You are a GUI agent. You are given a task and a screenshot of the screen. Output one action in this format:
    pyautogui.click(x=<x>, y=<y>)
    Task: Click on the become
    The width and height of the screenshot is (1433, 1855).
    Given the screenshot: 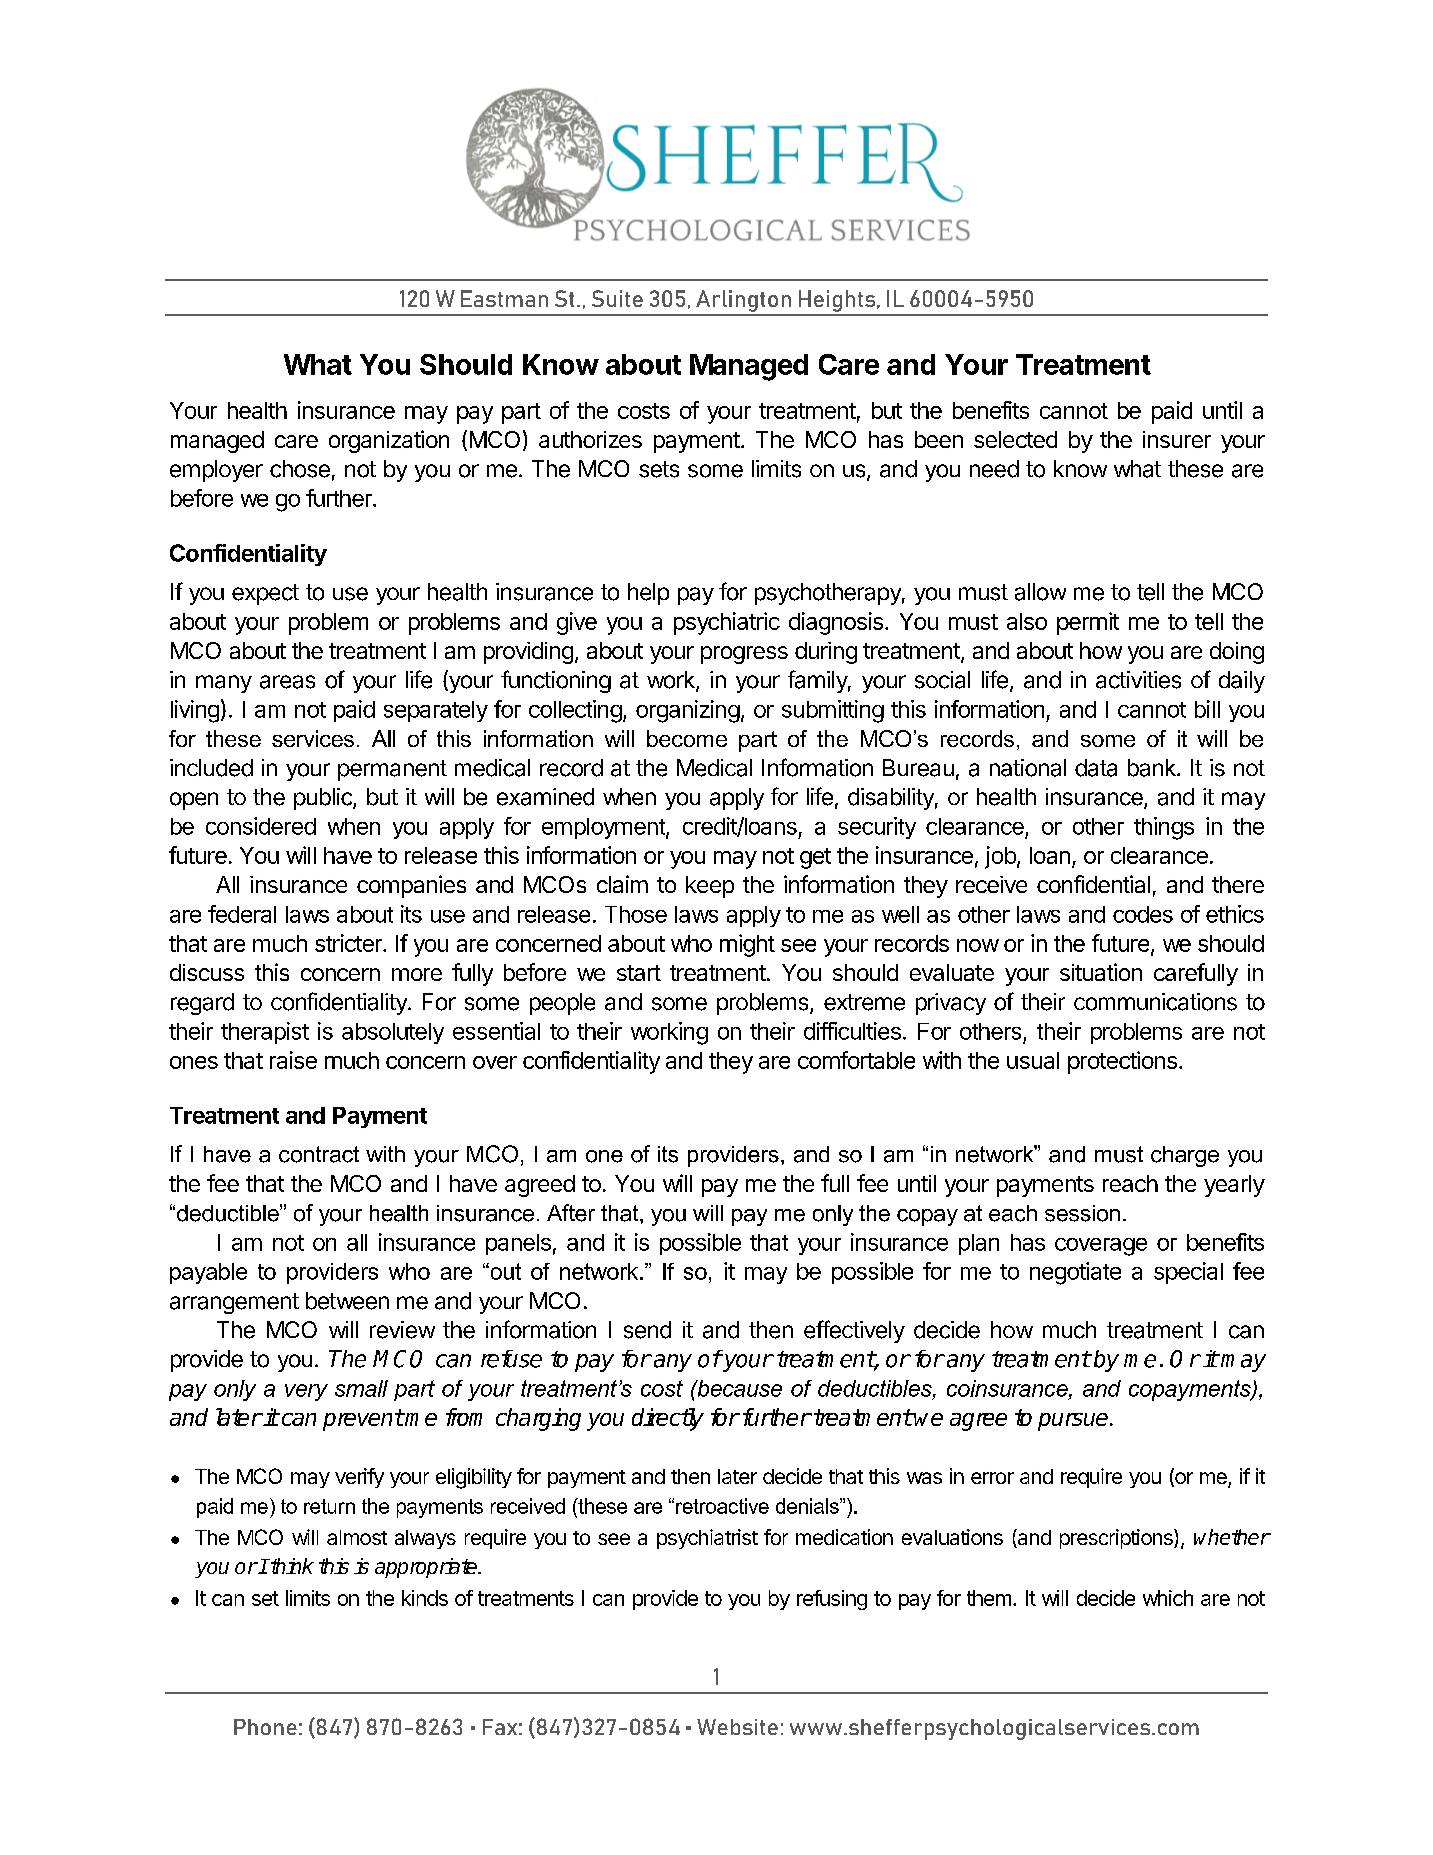 What is the action you would take?
    pyautogui.click(x=687, y=738)
